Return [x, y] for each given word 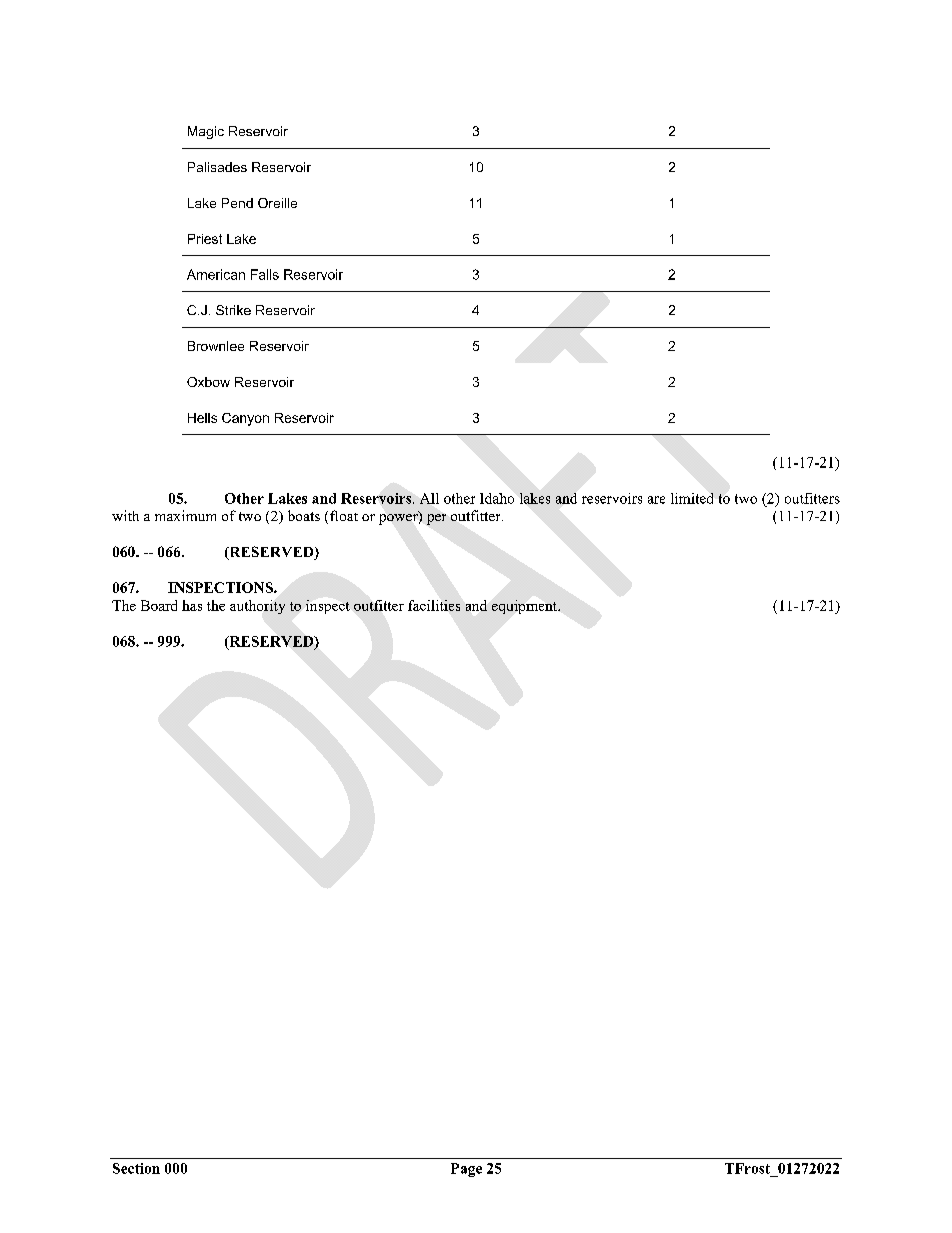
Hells [202, 418]
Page [466, 1170]
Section [136, 1168]
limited [692, 498]
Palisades [217, 167]
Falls [265, 274]
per [436, 519]
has [192, 605]
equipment [526, 607]
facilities [434, 605]
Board [159, 605]
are [656, 500]
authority [257, 607]
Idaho [497, 498]
